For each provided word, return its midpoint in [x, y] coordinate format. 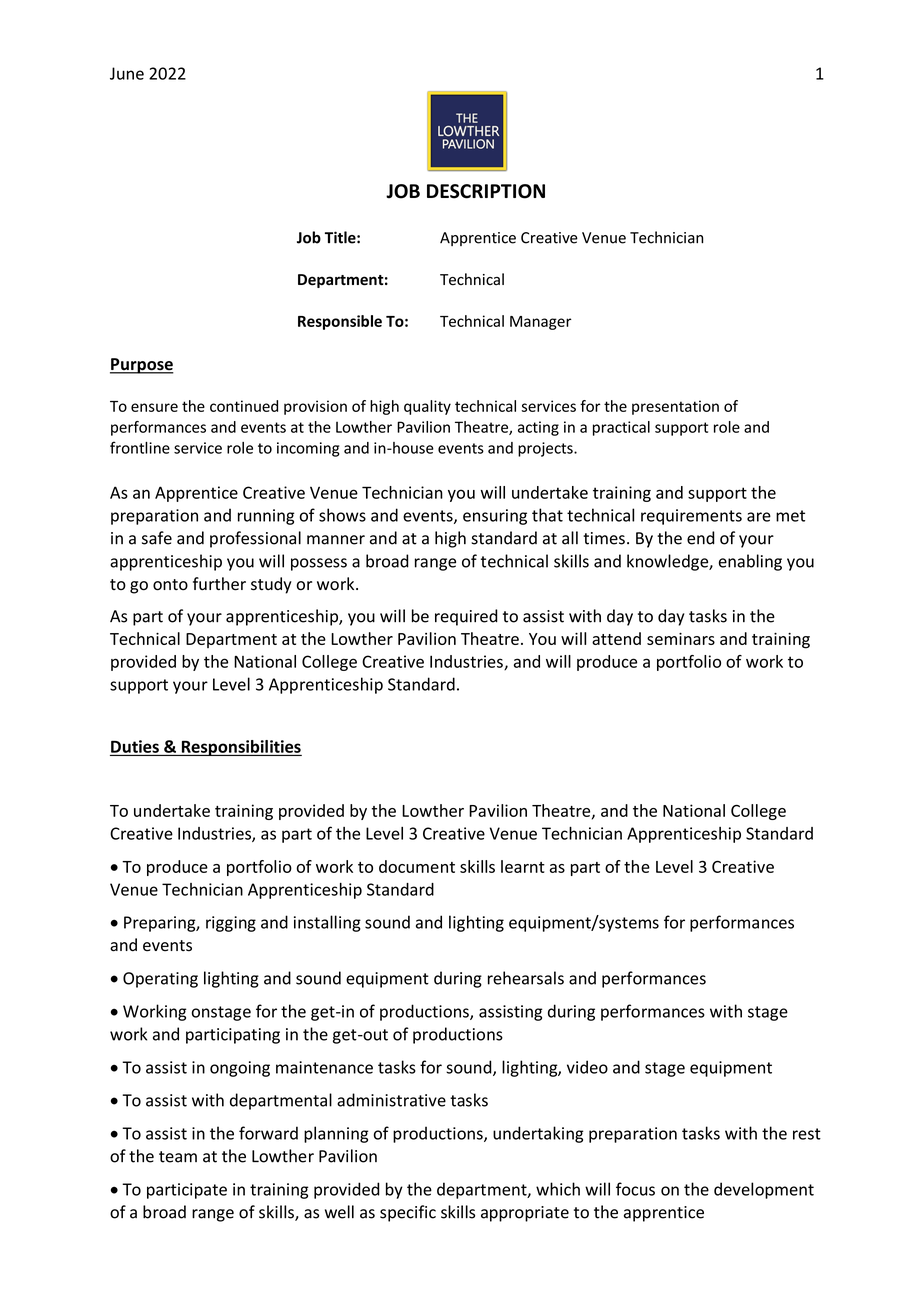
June [127, 73]
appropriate [525, 1214]
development [764, 1190]
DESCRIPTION [486, 191]
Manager [541, 323]
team [178, 1157]
